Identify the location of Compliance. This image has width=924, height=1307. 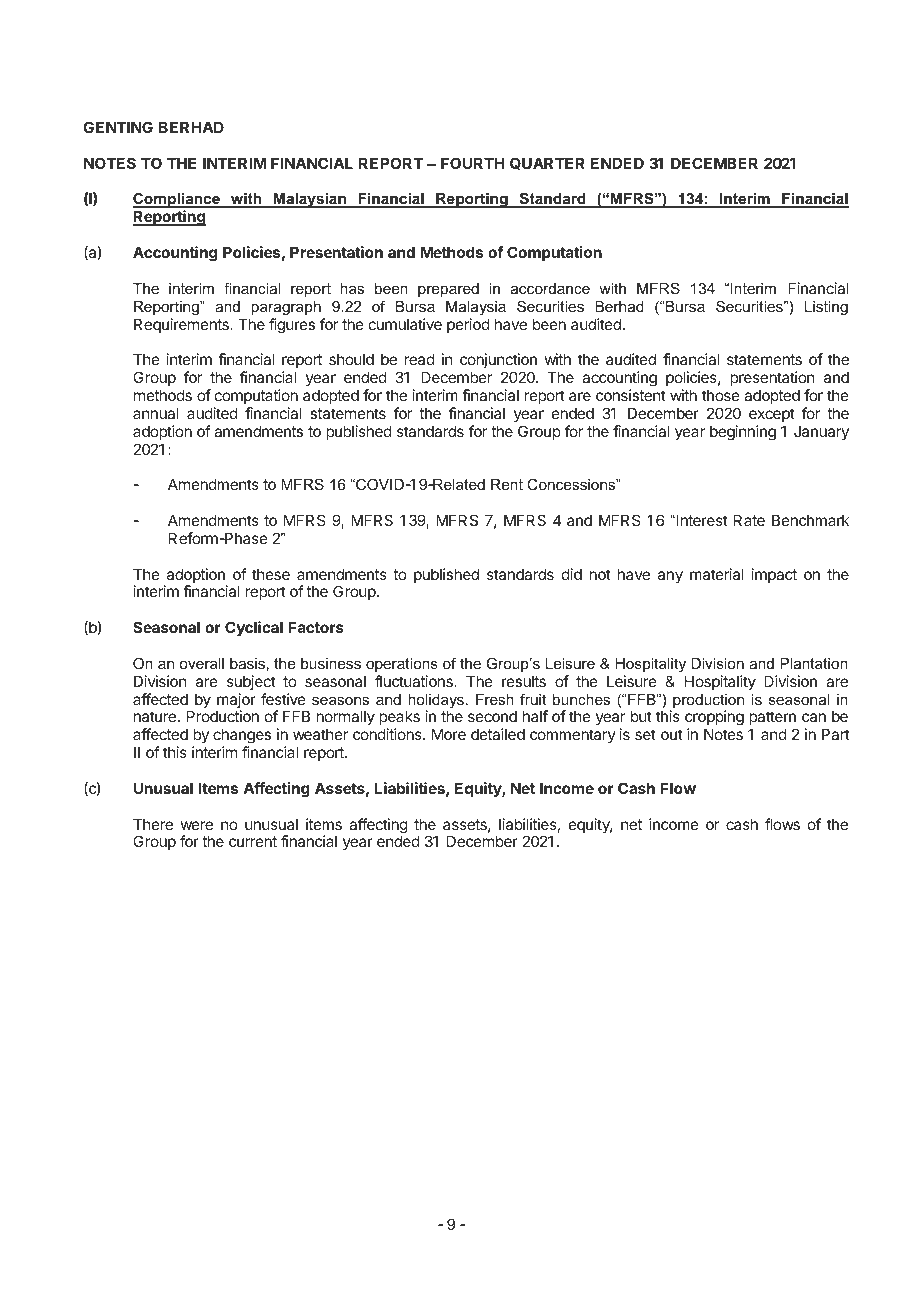
(177, 200).
